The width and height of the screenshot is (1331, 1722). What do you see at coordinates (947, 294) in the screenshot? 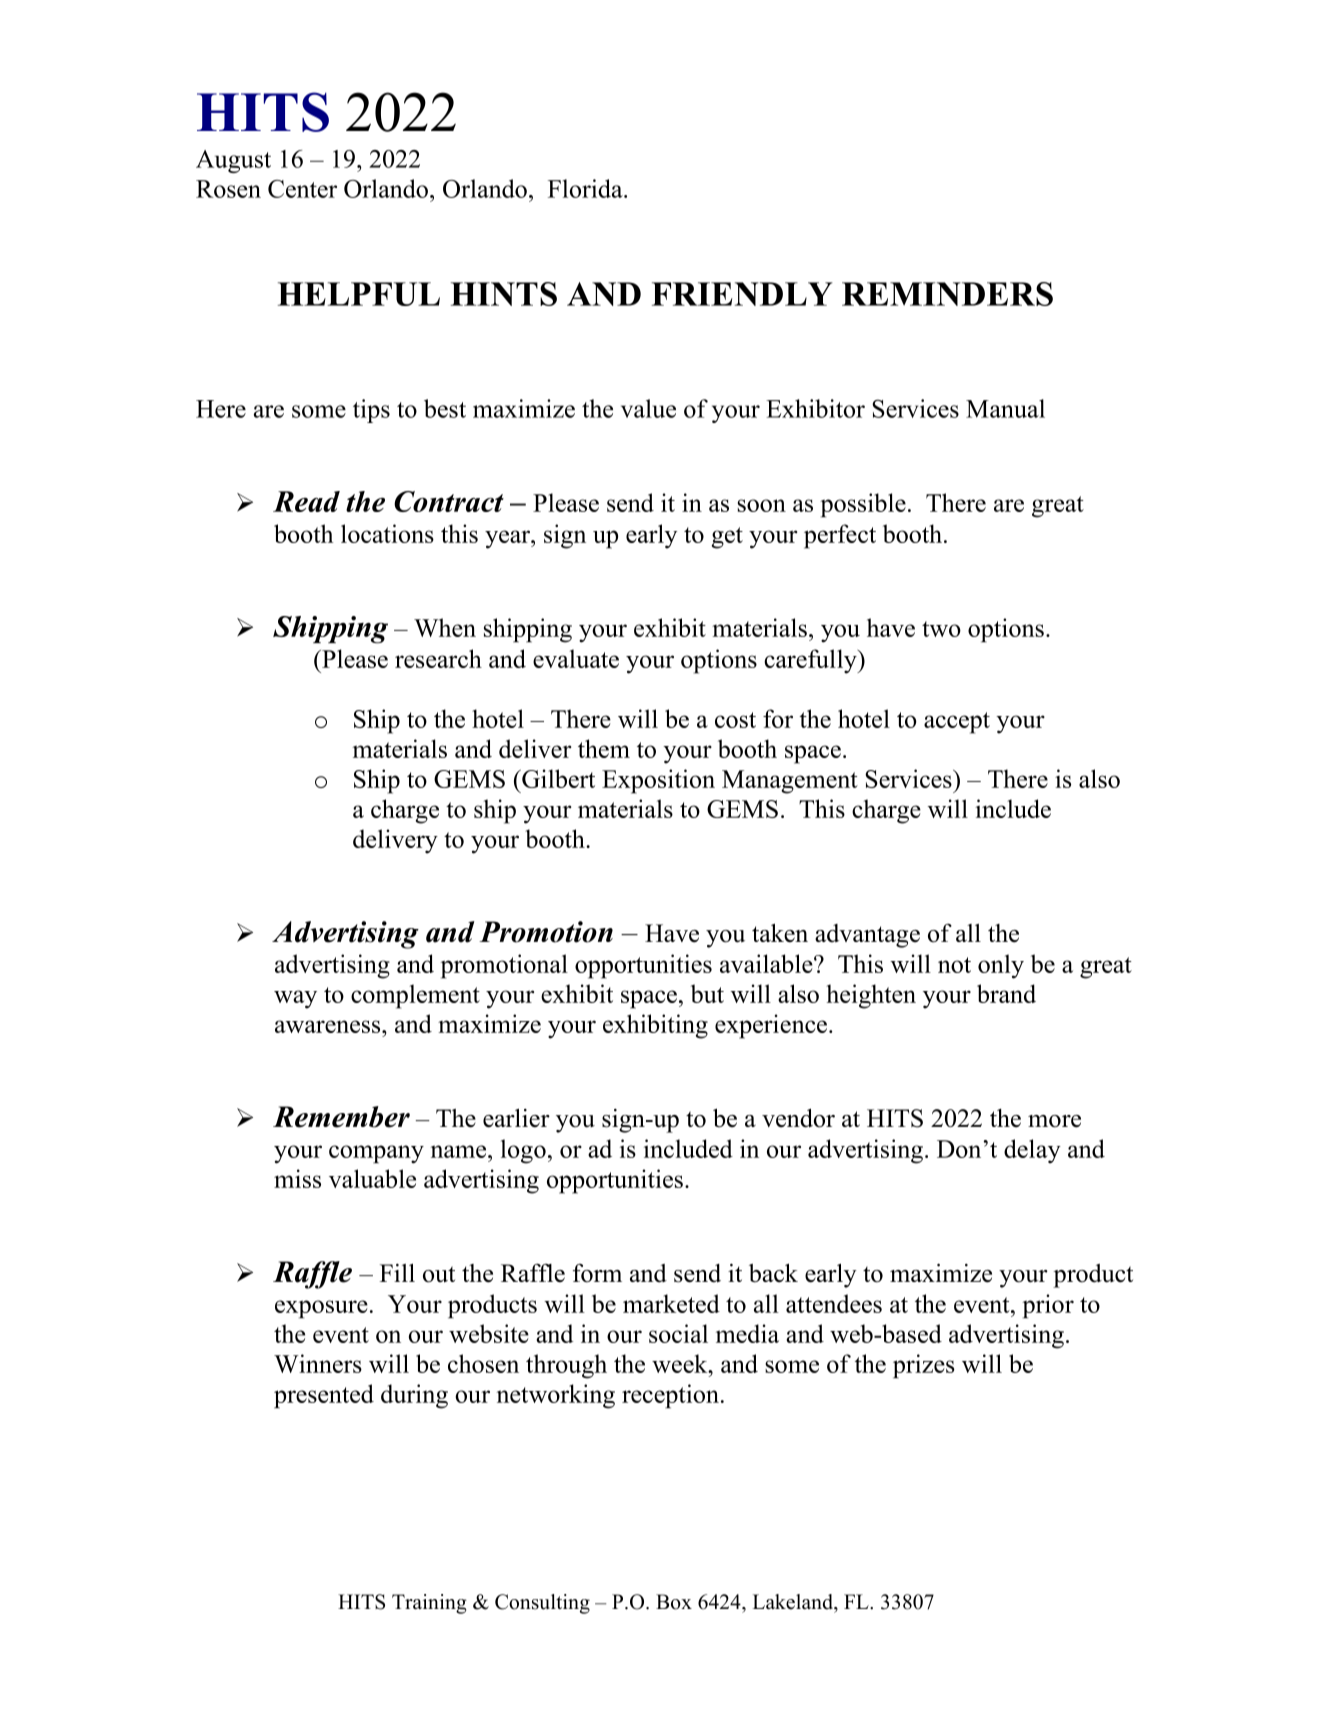
I see `REMINDERS` at bounding box center [947, 294].
